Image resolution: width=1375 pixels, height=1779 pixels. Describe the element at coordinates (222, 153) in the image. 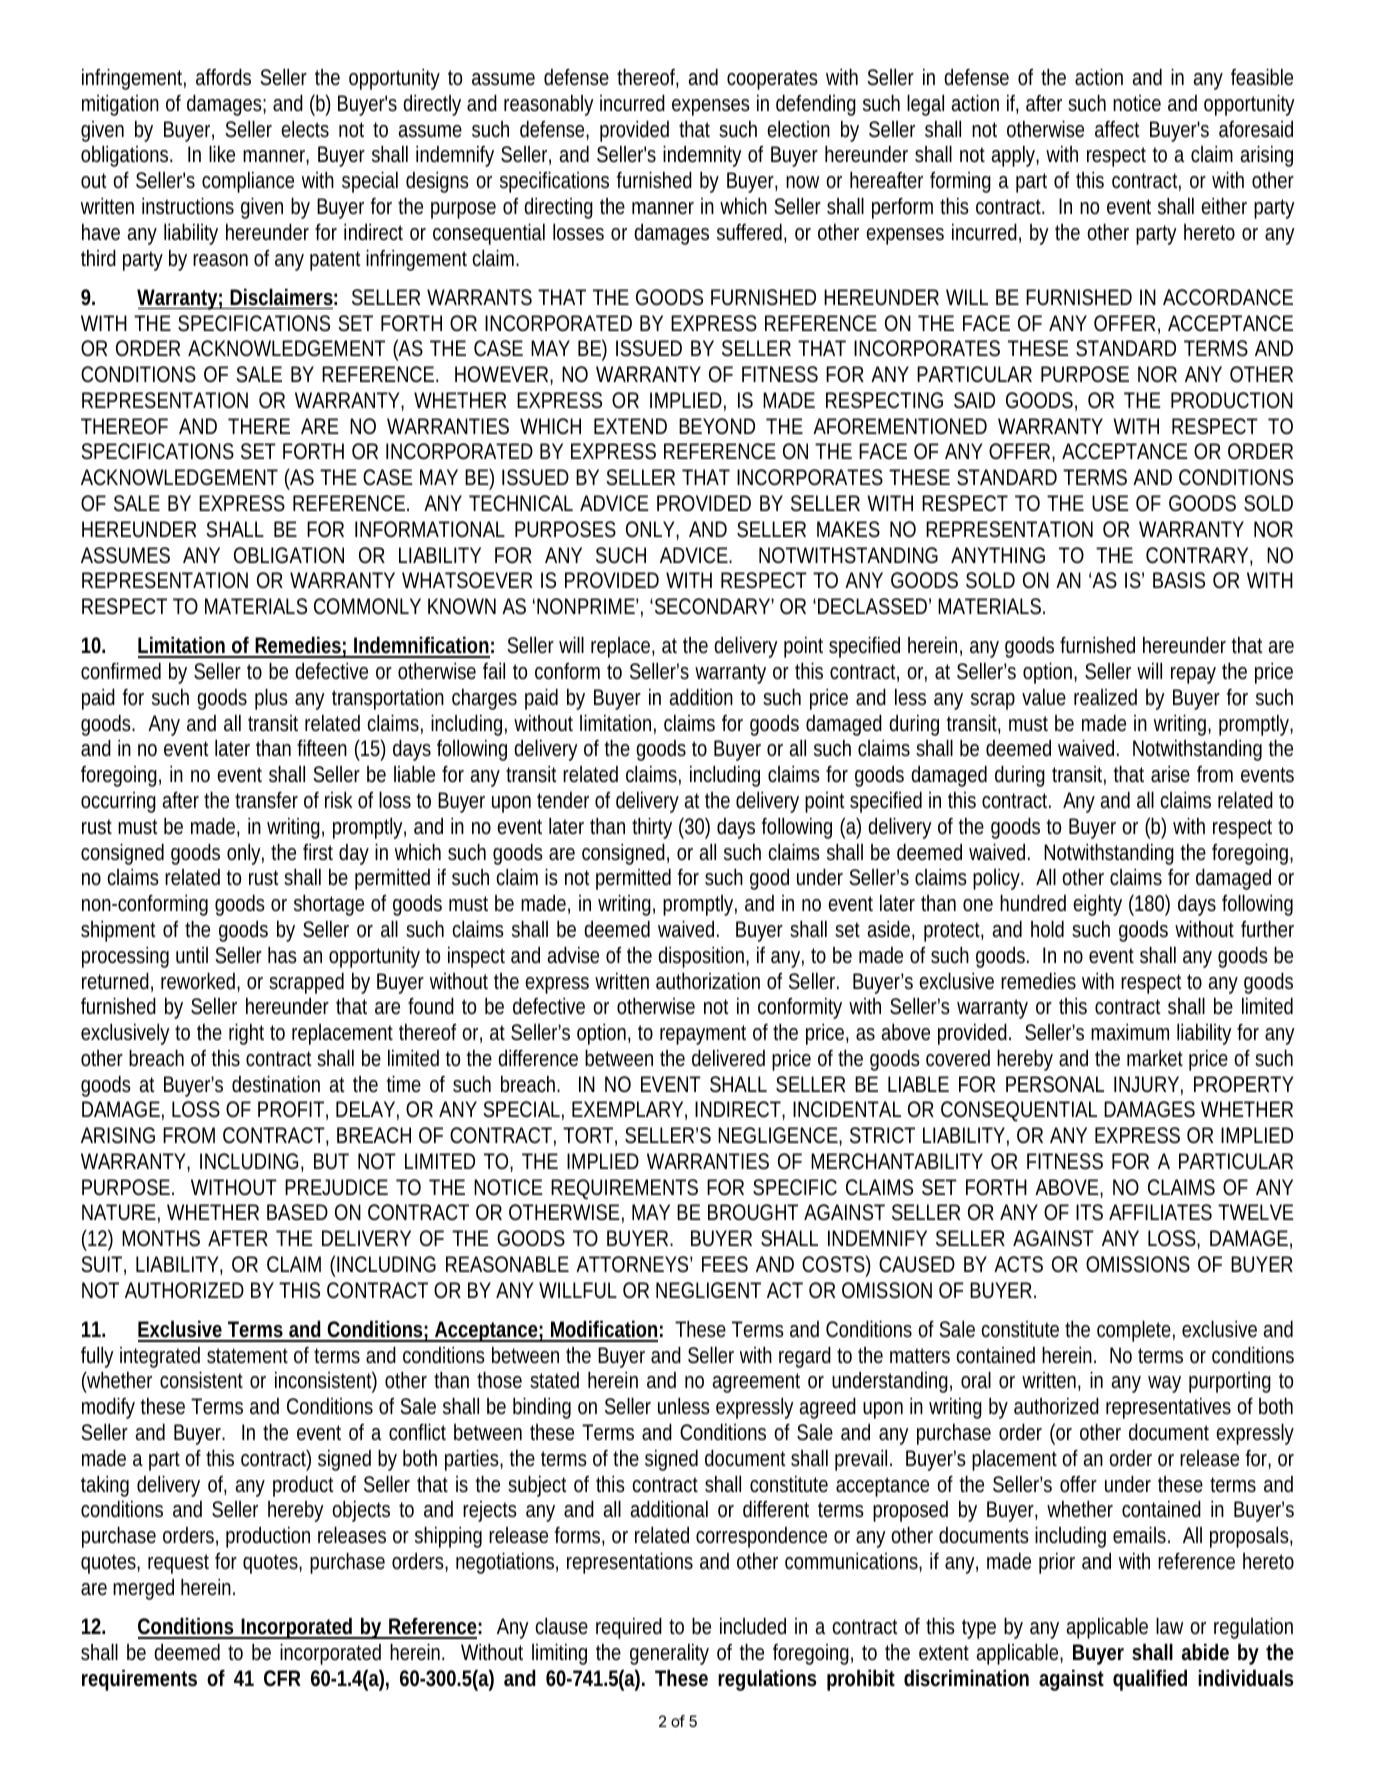

I see `like` at that location.
